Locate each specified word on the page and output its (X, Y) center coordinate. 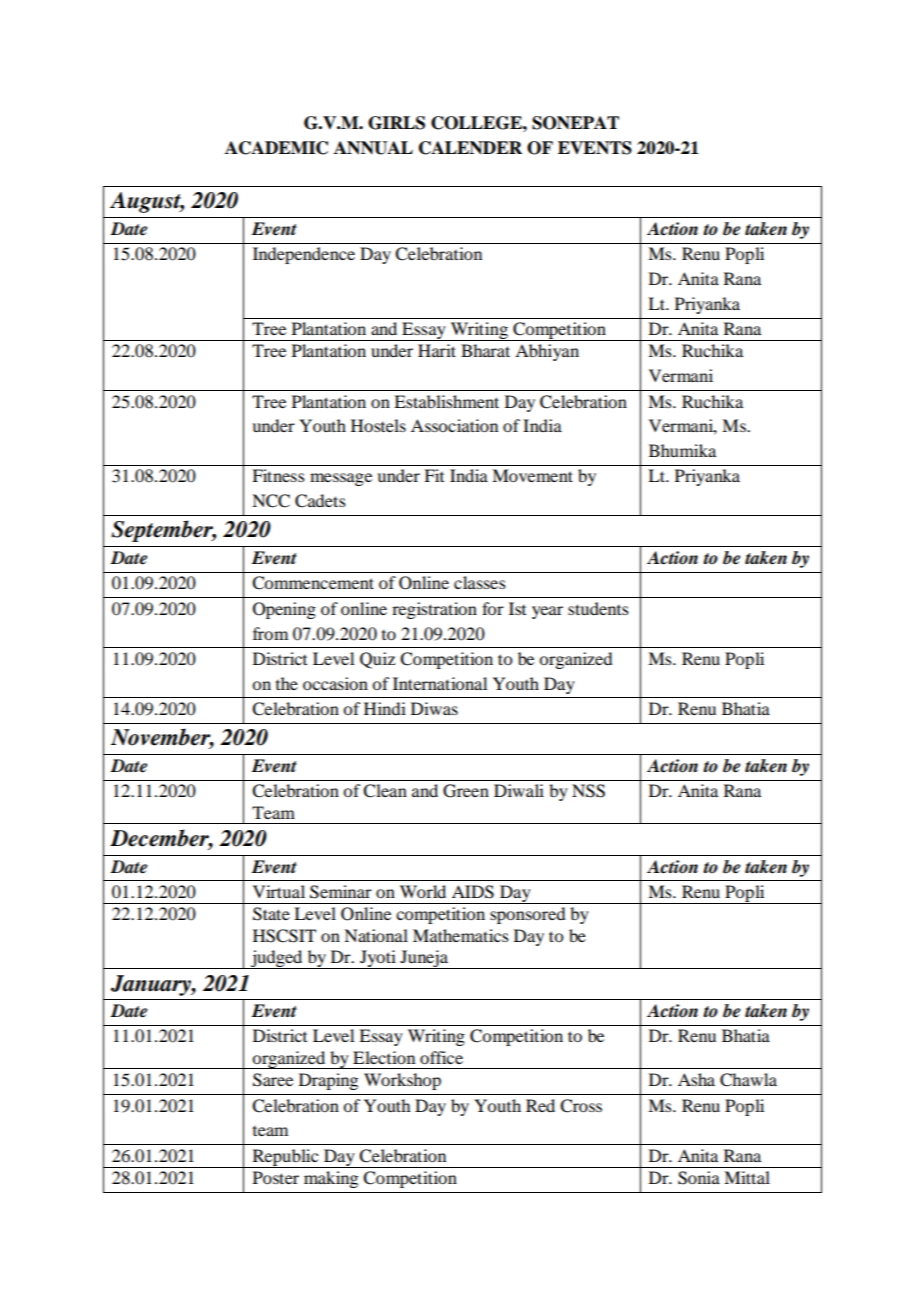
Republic (285, 1158)
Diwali (519, 790)
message (341, 479)
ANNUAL (373, 148)
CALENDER (470, 148)
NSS (588, 791)
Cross (581, 1106)
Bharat (485, 350)
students (598, 608)
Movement (532, 475)
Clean (385, 791)
